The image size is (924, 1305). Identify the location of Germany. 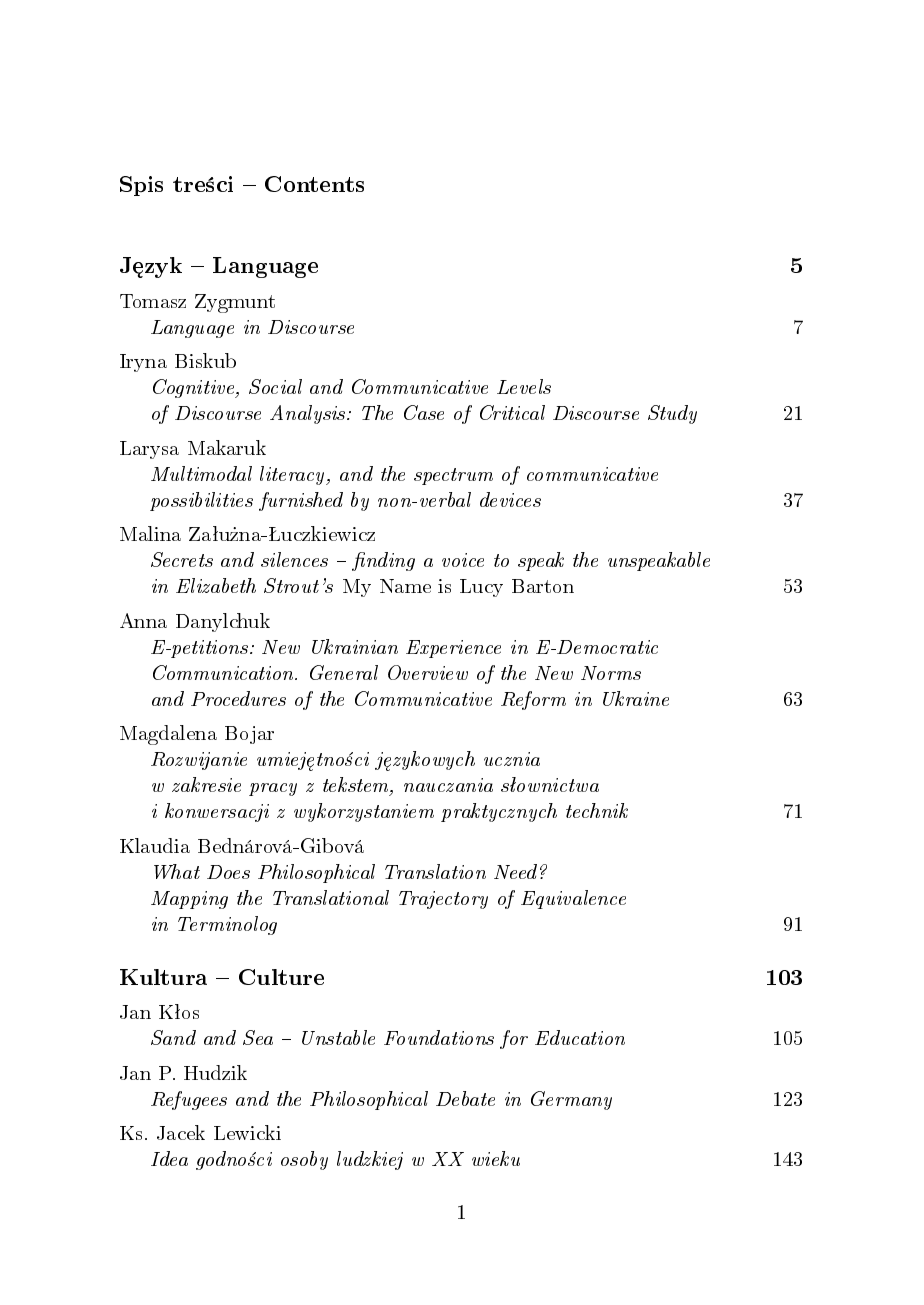
(571, 1100).
